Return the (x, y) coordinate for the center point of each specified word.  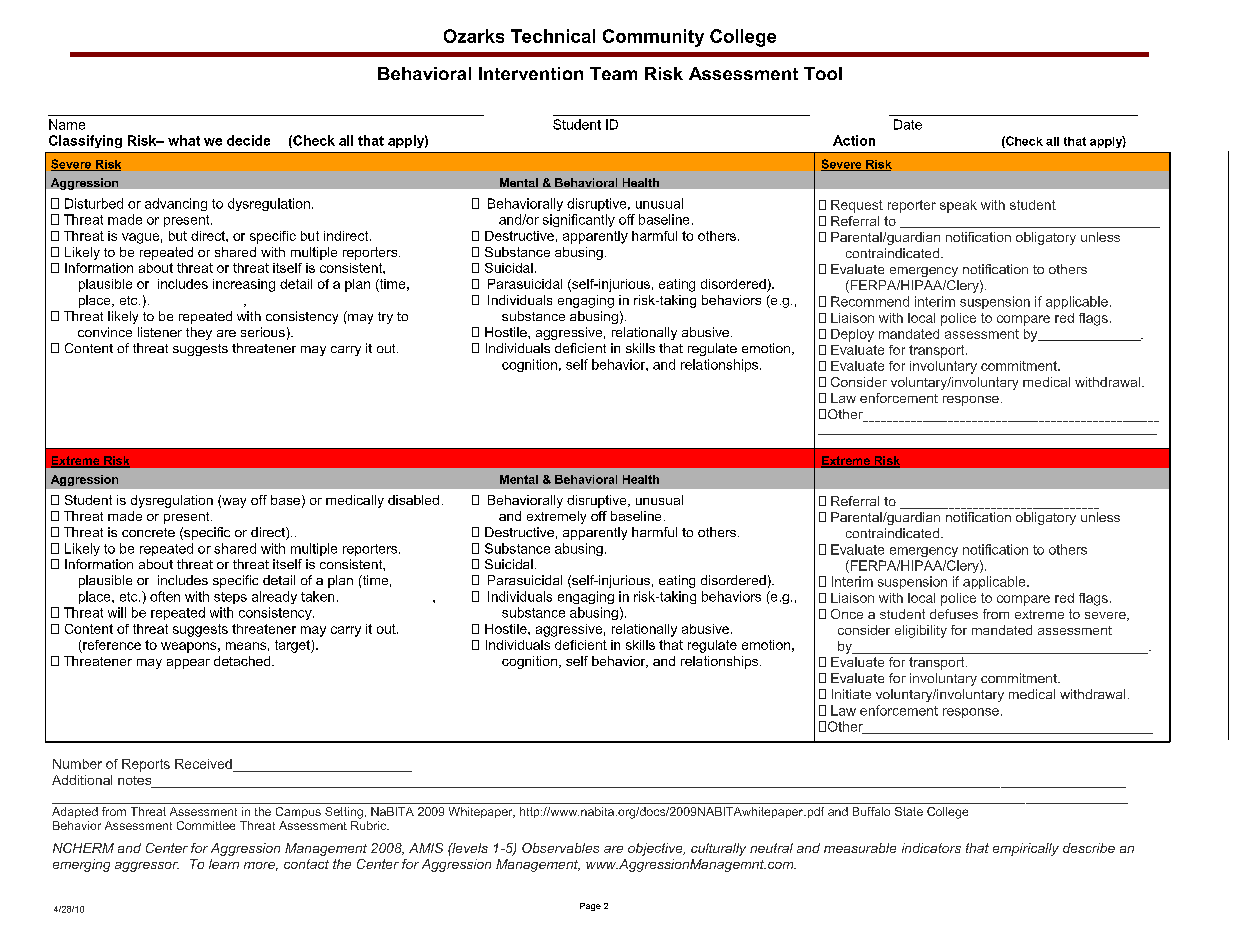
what (184, 140)
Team (613, 73)
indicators (931, 848)
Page (590, 907)
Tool (823, 73)
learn (224, 864)
